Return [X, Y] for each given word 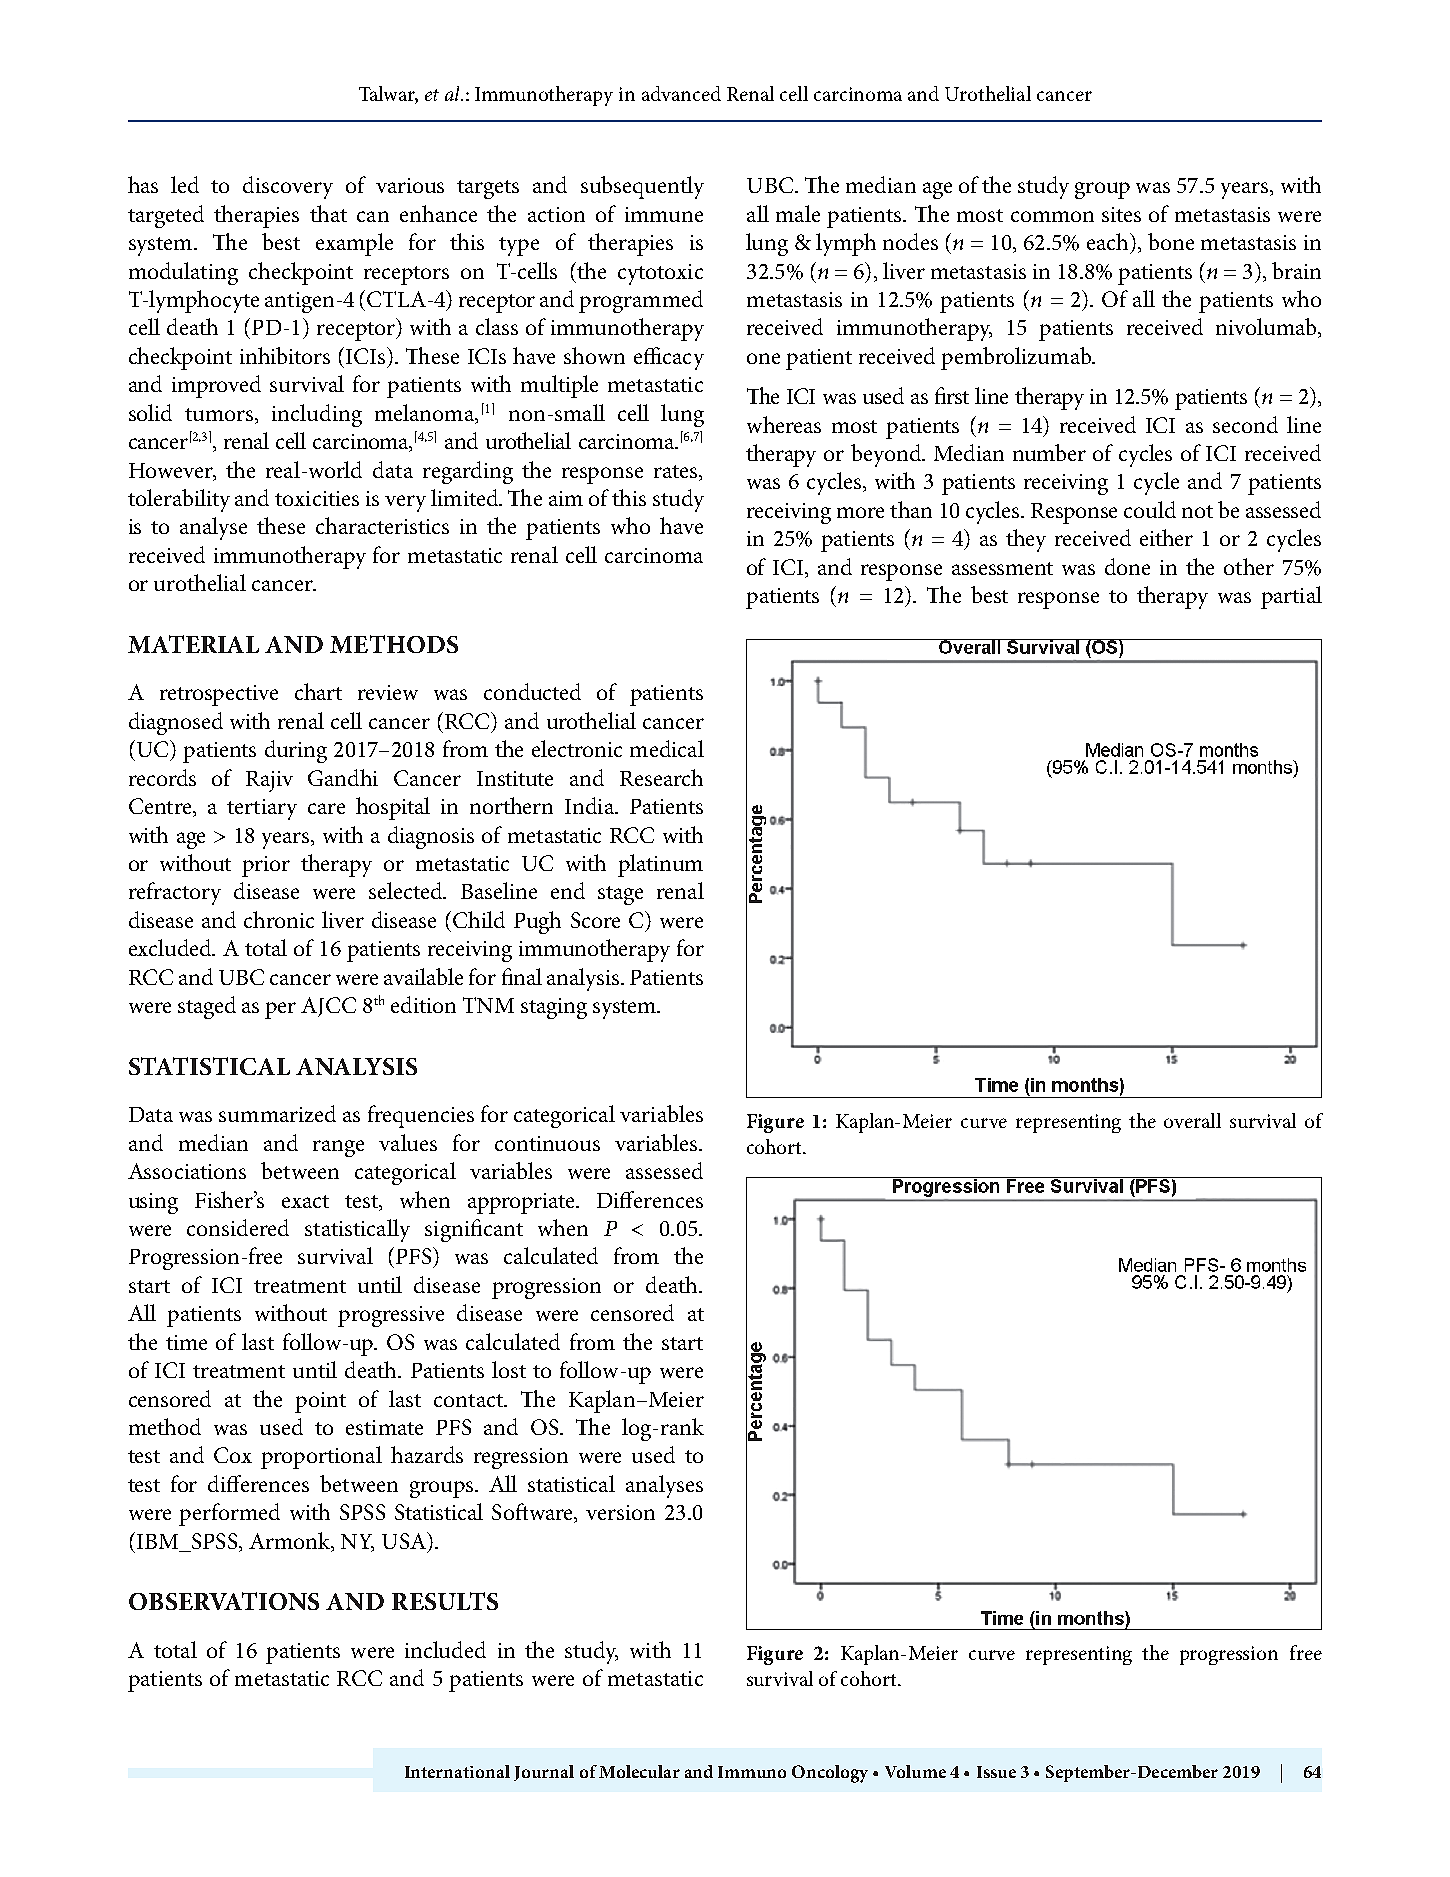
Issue [996, 1772]
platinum [660, 865]
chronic [279, 919]
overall [1192, 1120]
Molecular [639, 1771]
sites [1121, 214]
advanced [681, 93]
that [328, 213]
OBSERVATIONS [224, 1601]
